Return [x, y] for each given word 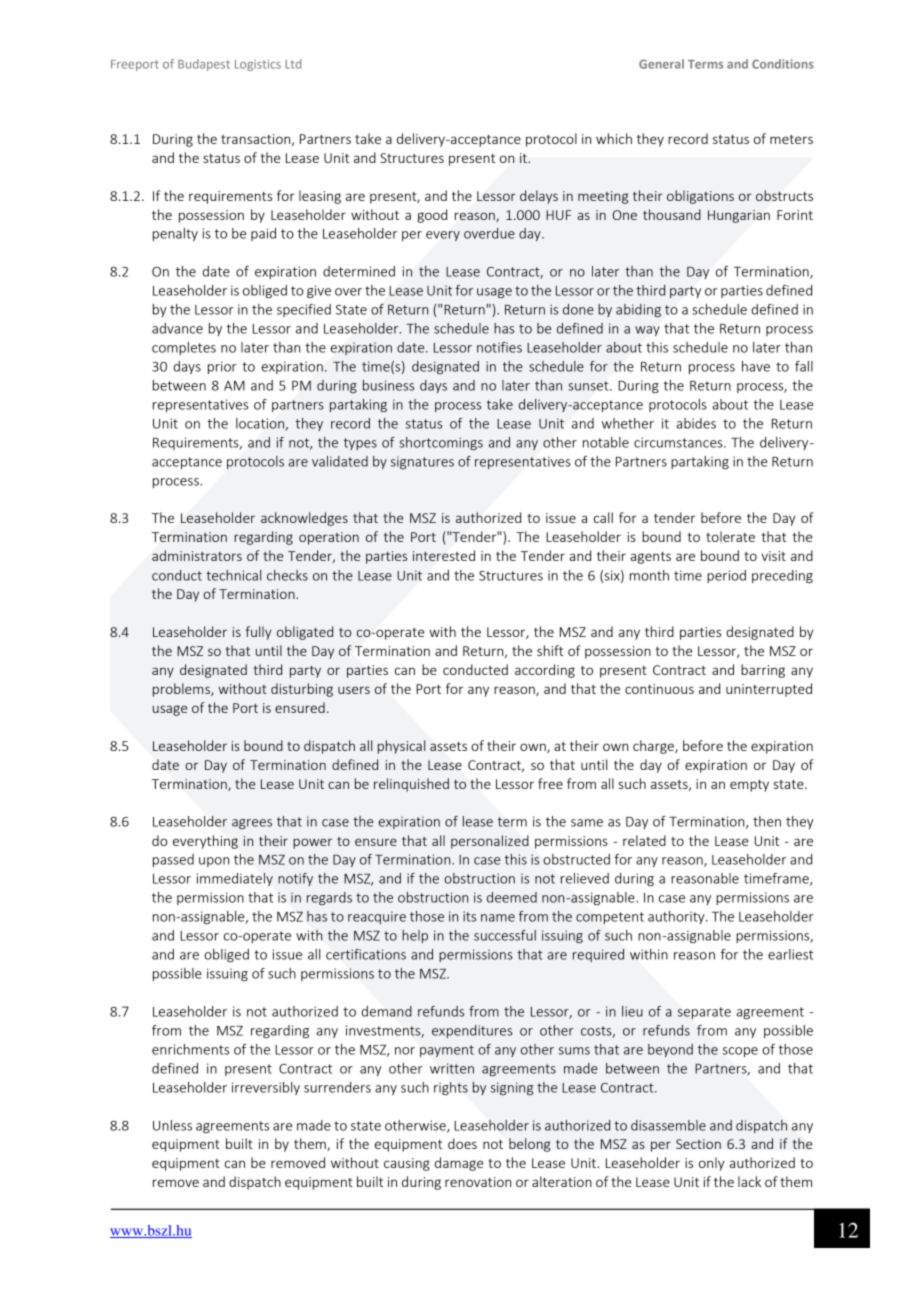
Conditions [783, 64]
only [711, 1164]
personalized [490, 842]
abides [696, 423]
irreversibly [266, 1088]
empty [749, 786]
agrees [252, 824]
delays [539, 197]
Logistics [258, 65]
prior [222, 367]
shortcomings [441, 443]
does [462, 1143]
